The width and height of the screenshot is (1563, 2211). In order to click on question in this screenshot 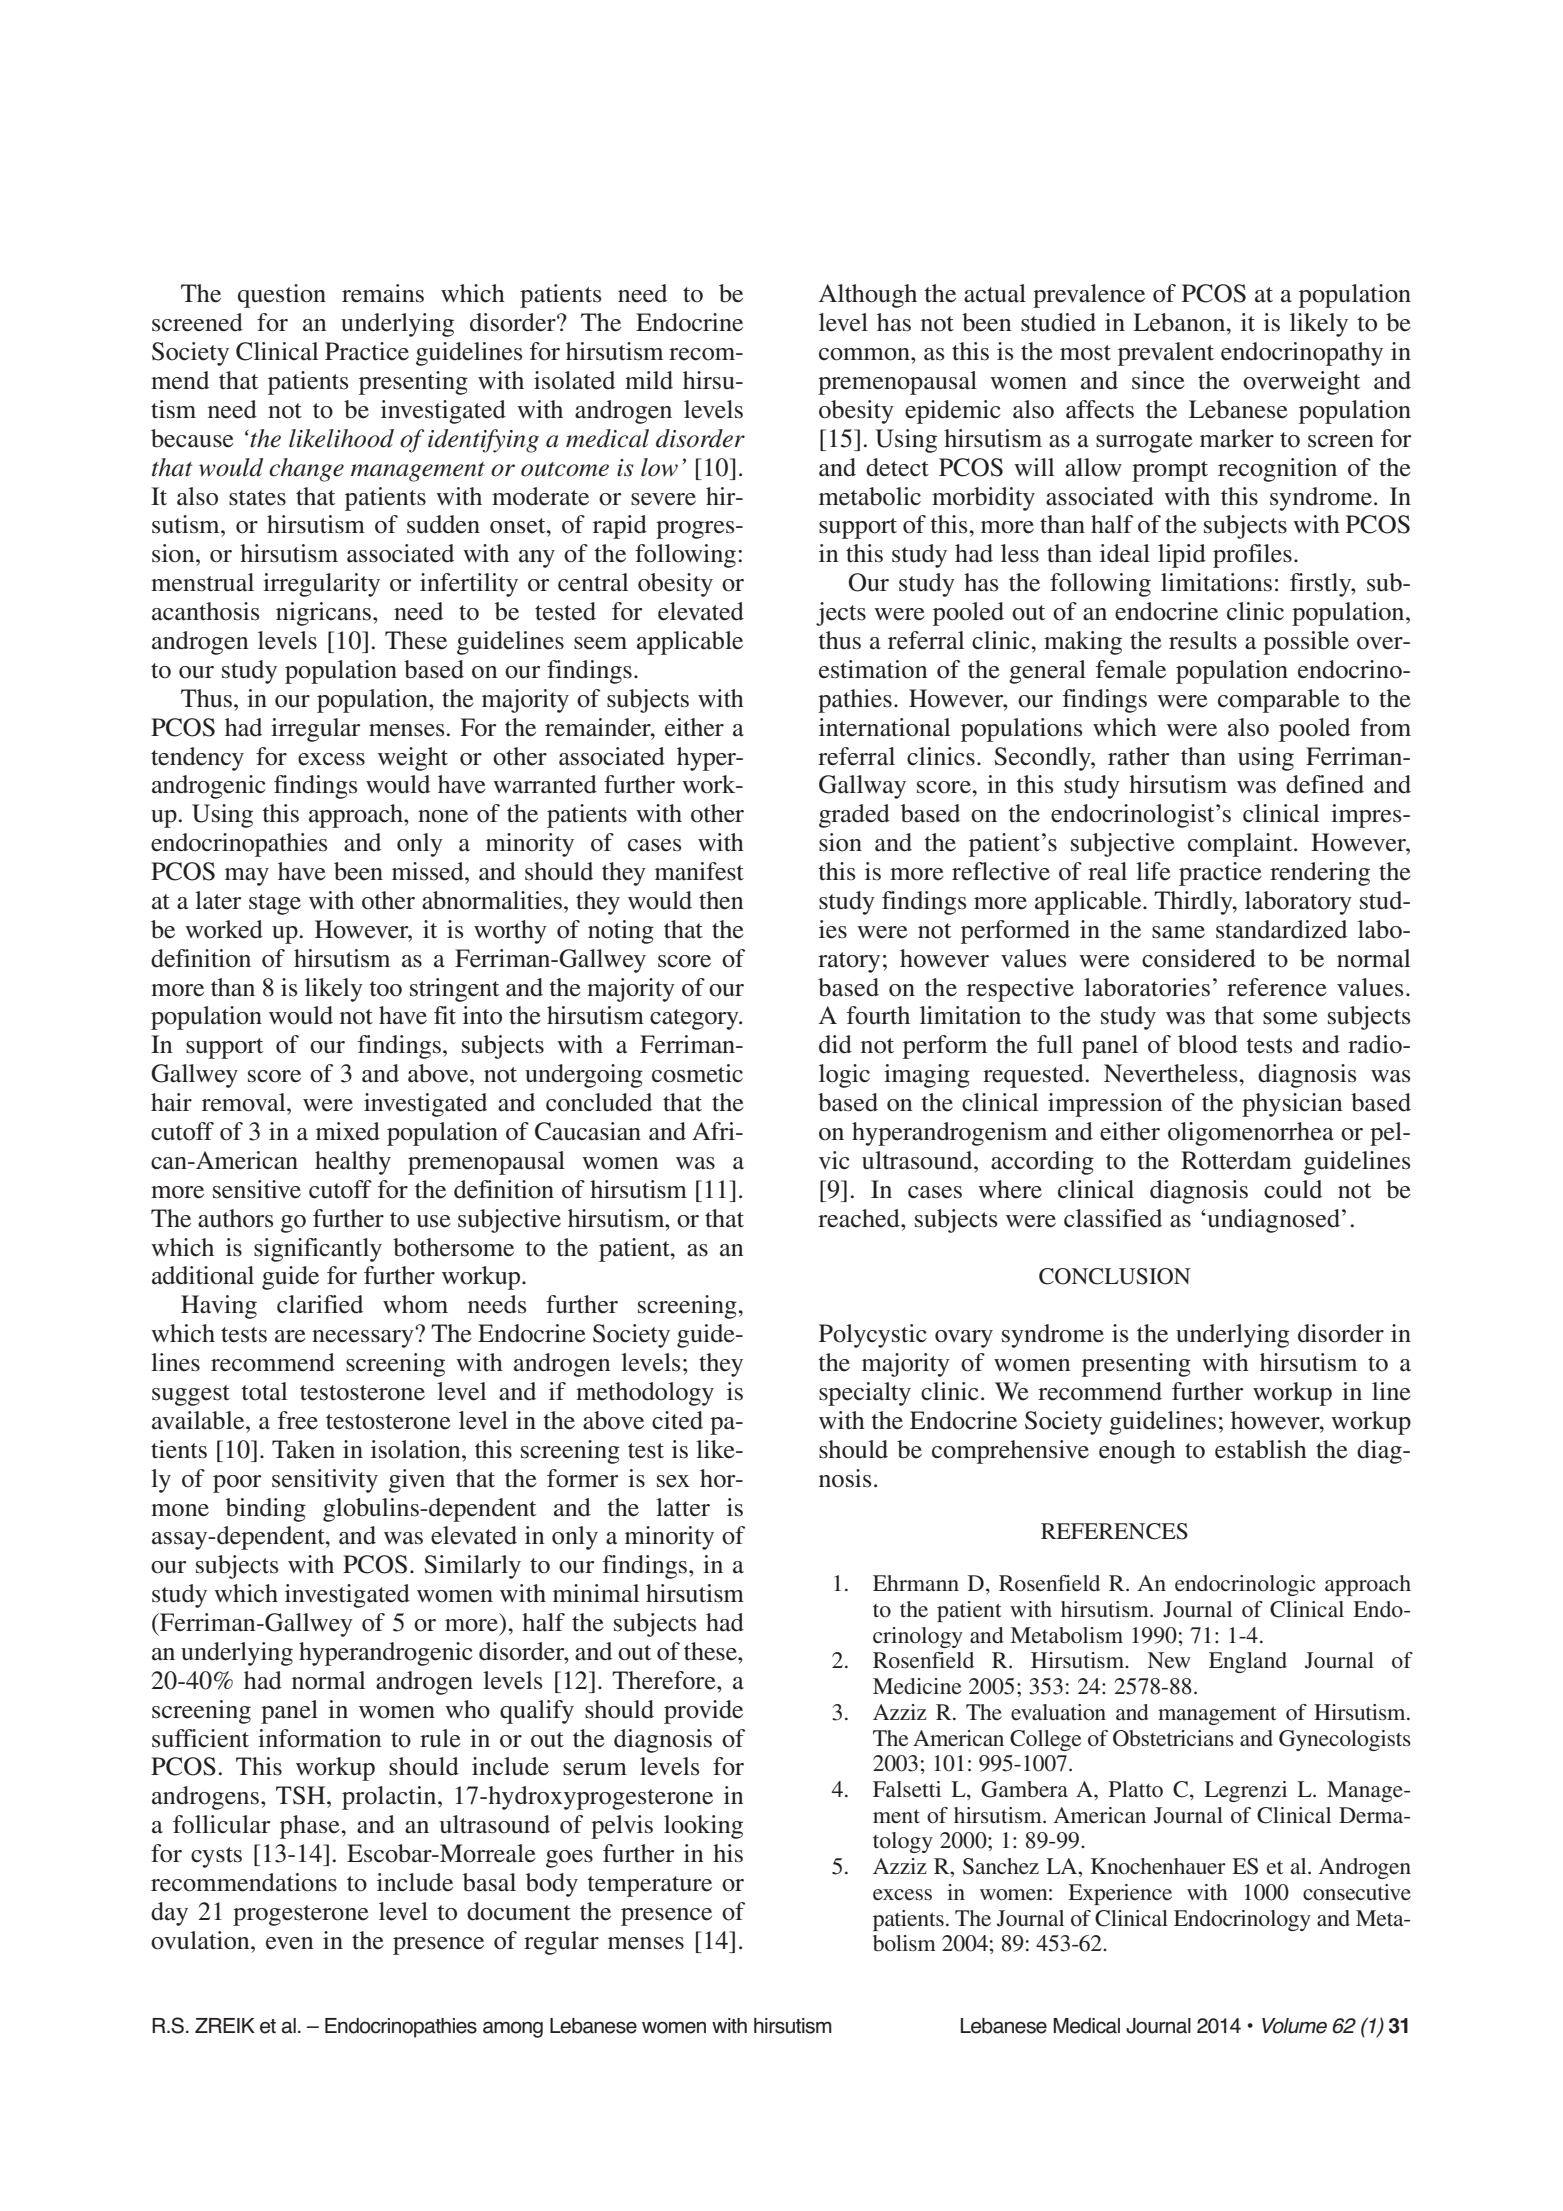, I will do `click(282, 296)`.
